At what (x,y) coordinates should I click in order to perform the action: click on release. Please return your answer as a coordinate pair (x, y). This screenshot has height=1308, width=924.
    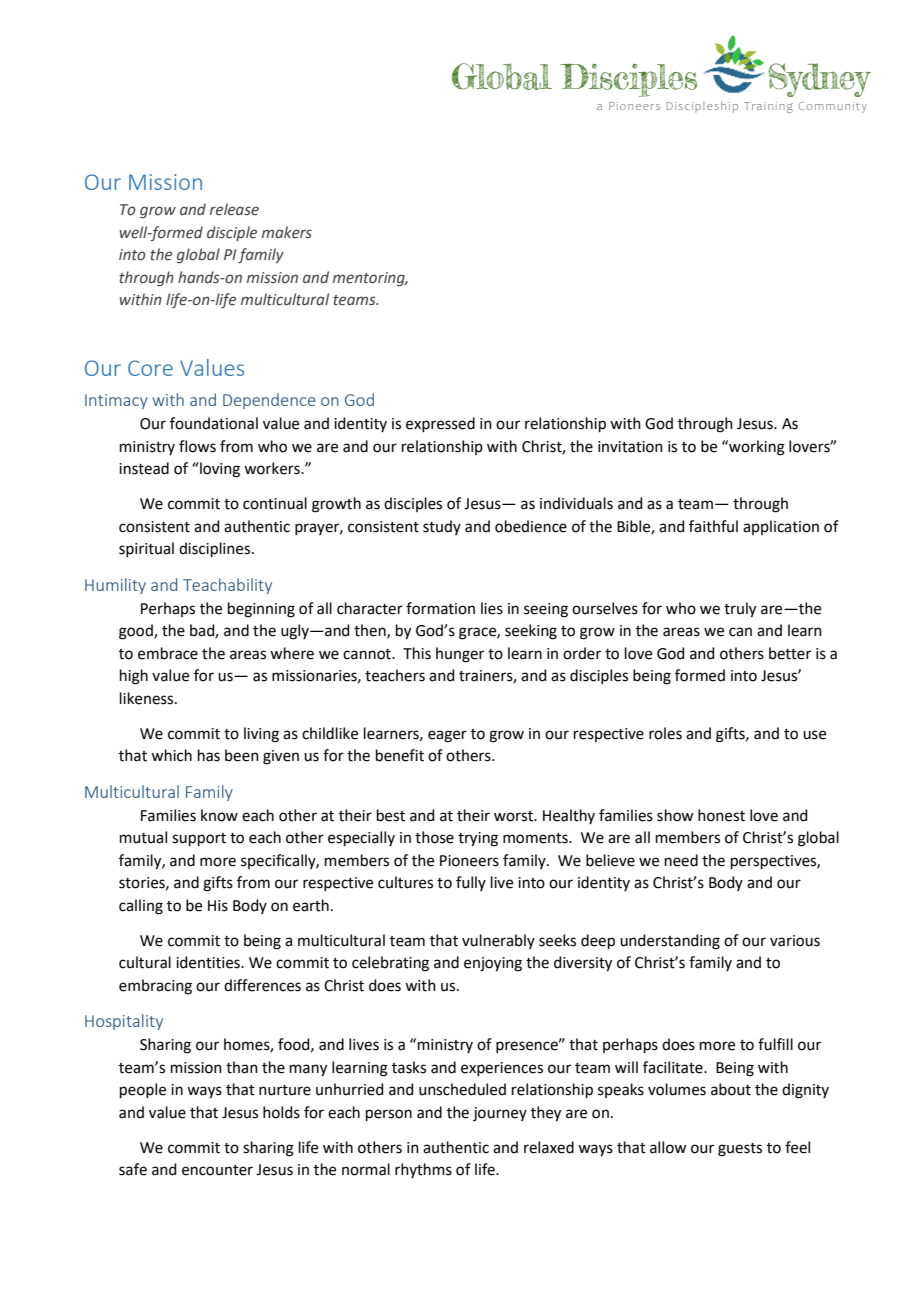
    Looking at the image, I should click on (234, 209).
